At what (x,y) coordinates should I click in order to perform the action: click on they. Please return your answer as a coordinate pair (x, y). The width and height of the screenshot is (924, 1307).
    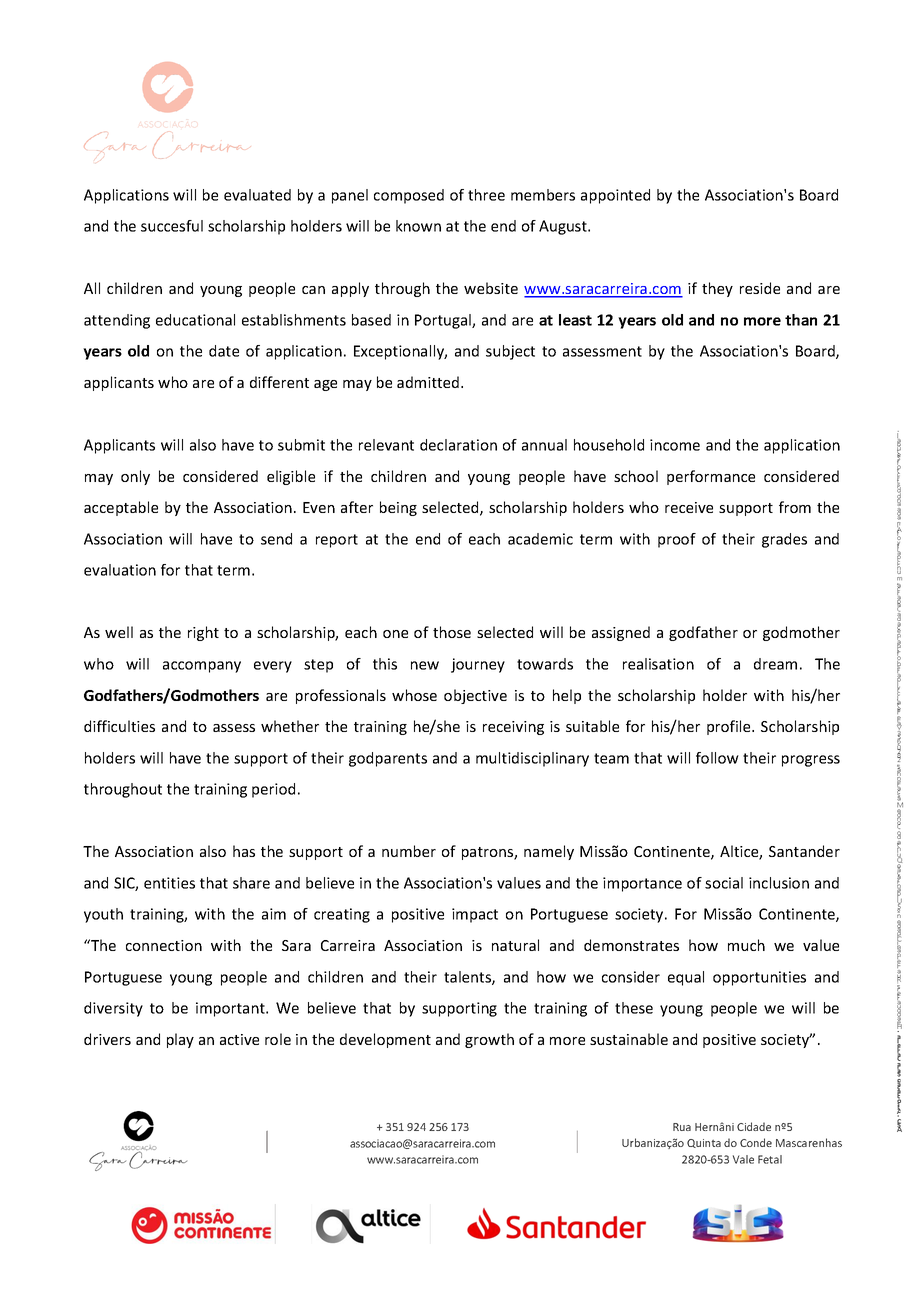
    Looking at the image, I should click on (717, 289).
